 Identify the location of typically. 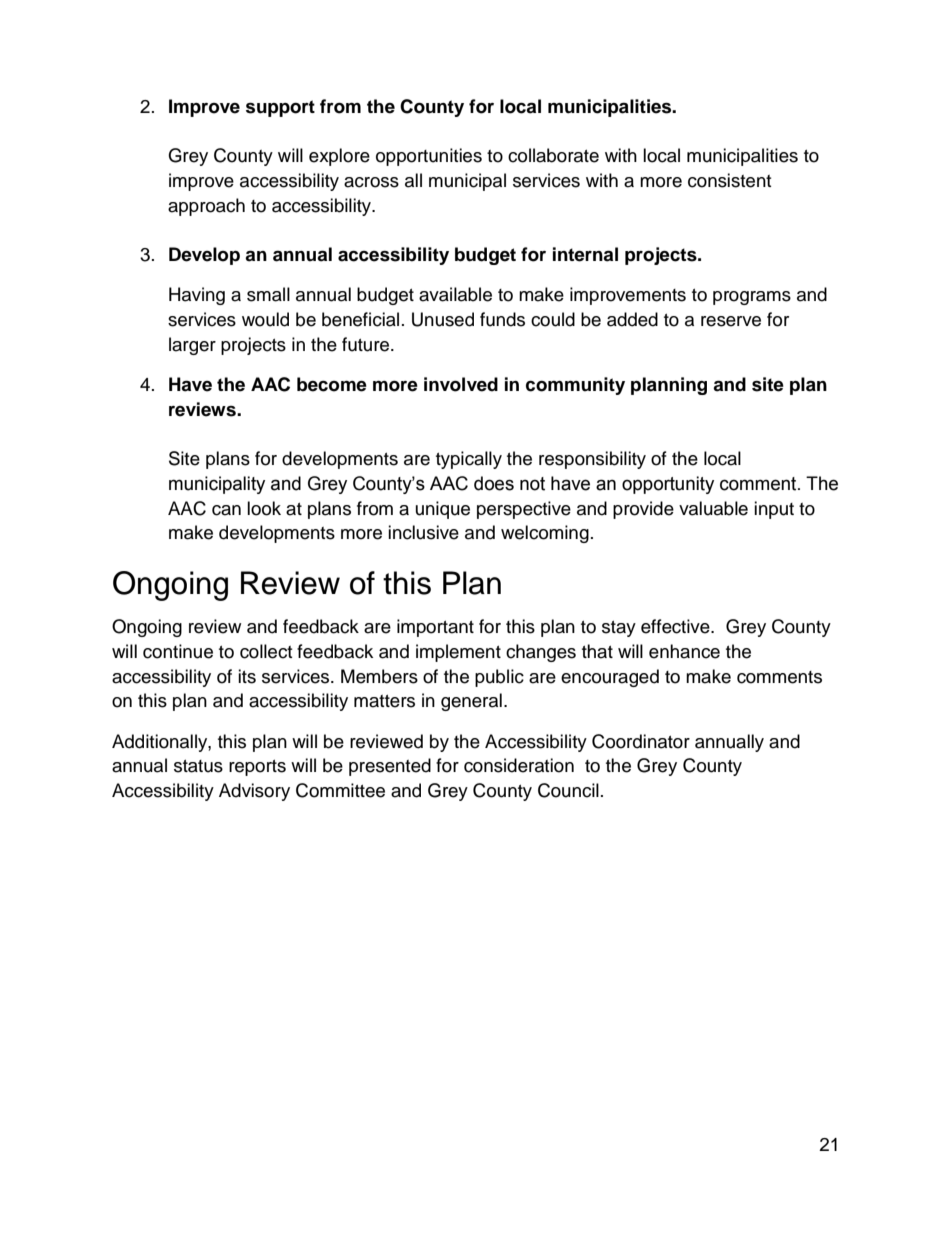
(469, 460).
